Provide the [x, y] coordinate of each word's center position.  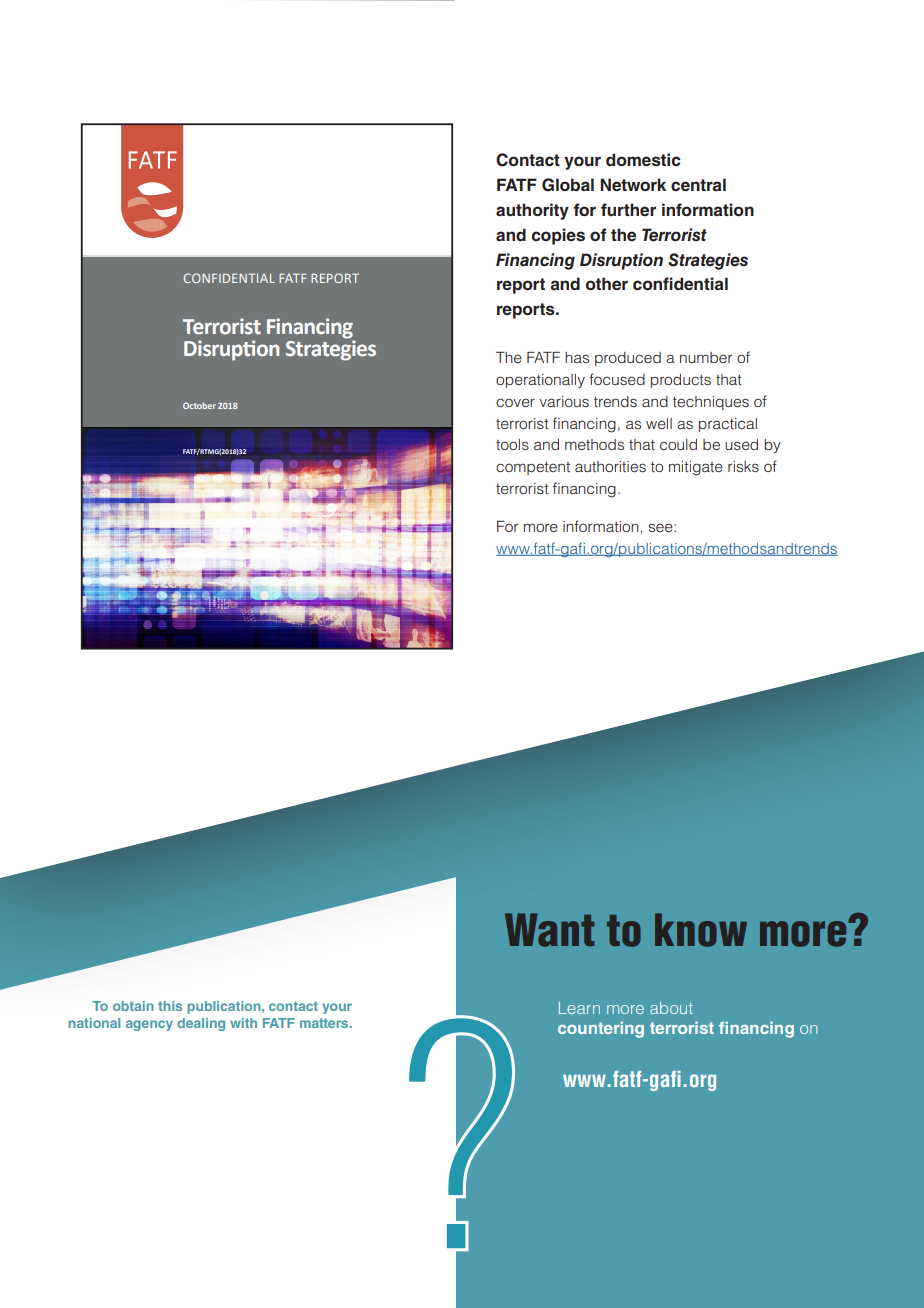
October [199, 405]
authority [532, 211]
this [170, 1006]
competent [533, 468]
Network [633, 184]
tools [512, 444]
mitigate [696, 468]
